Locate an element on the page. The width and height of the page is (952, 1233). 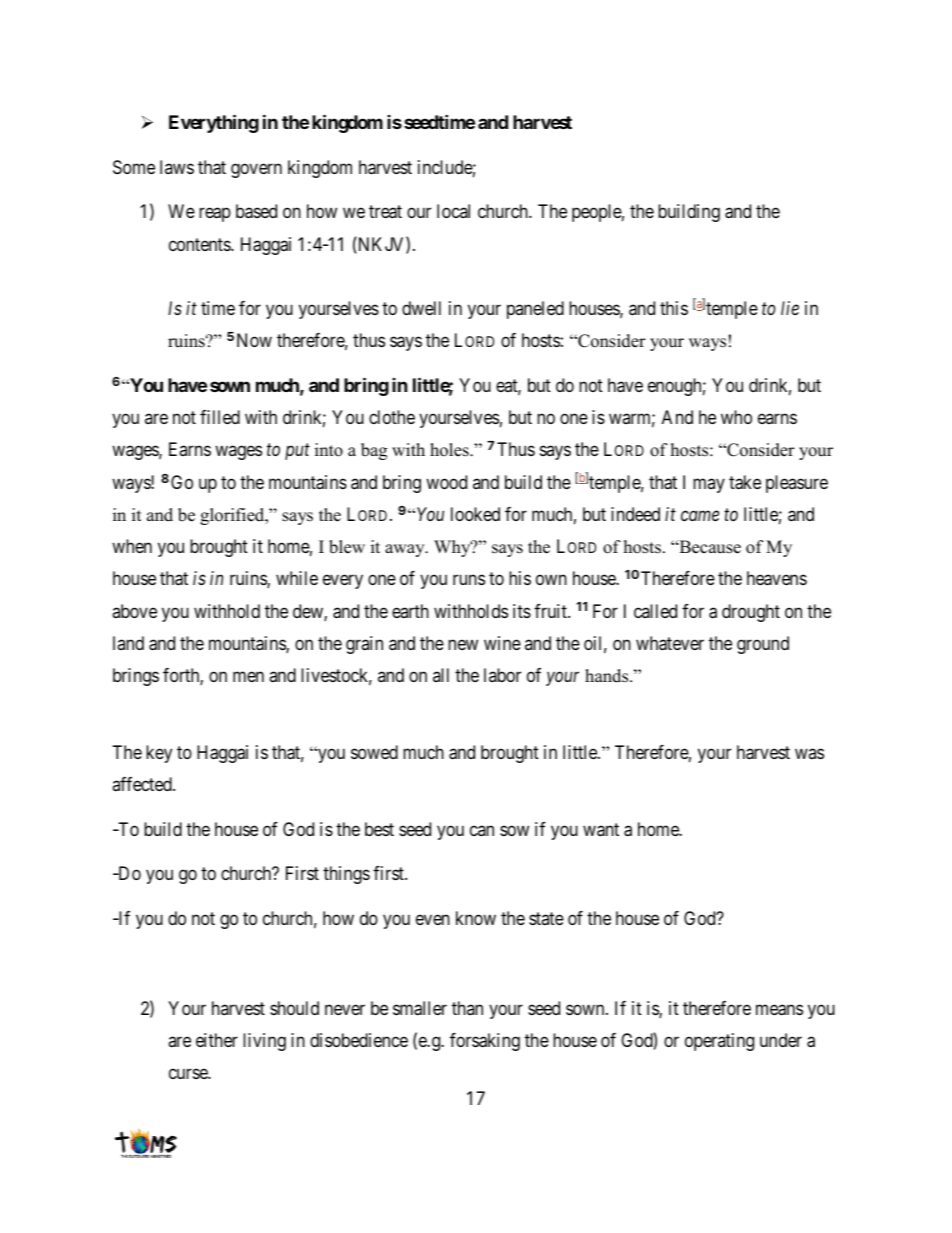
than is located at coordinates (467, 1008).
